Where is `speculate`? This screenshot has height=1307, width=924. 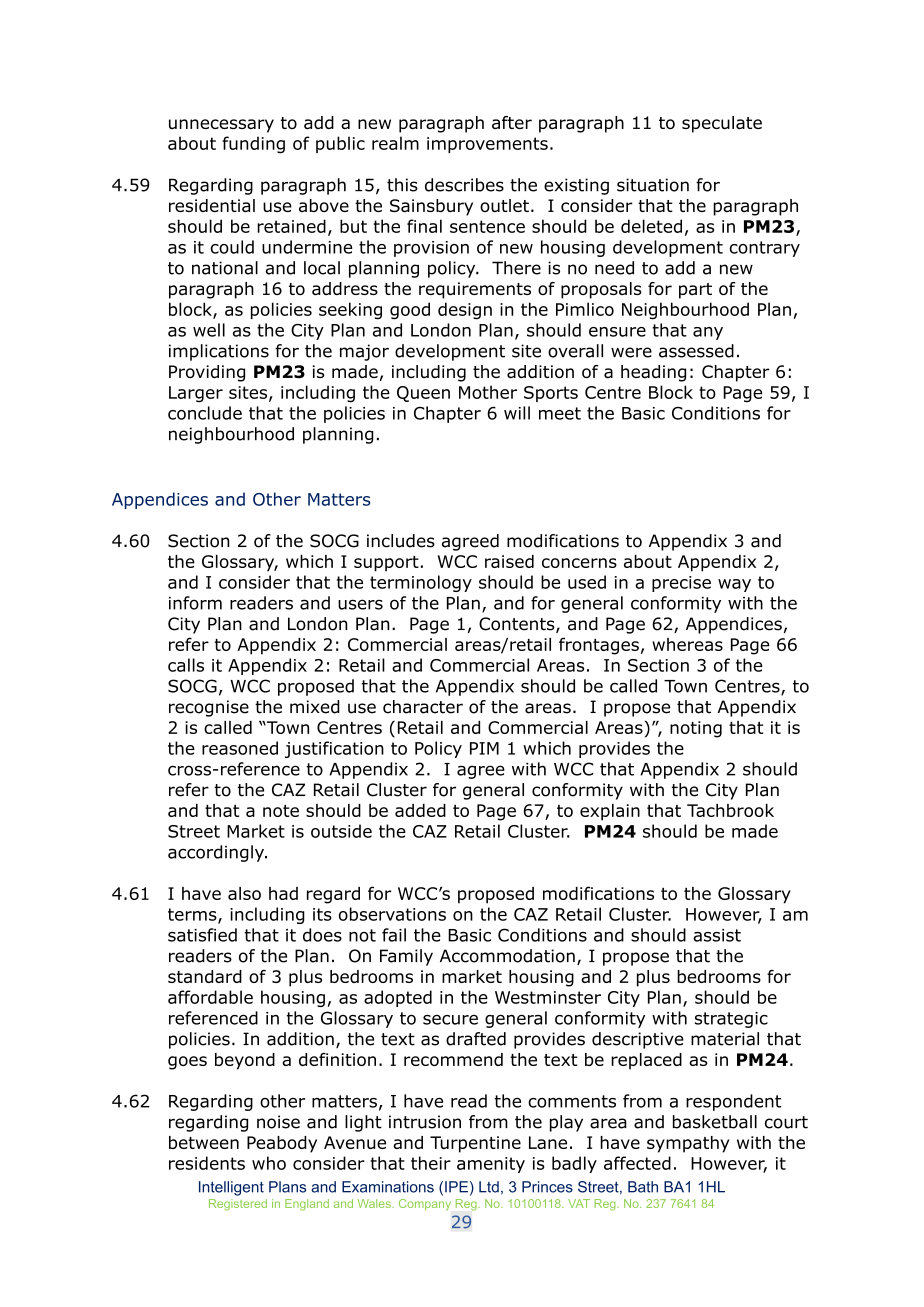 speculate is located at coordinates (722, 124).
